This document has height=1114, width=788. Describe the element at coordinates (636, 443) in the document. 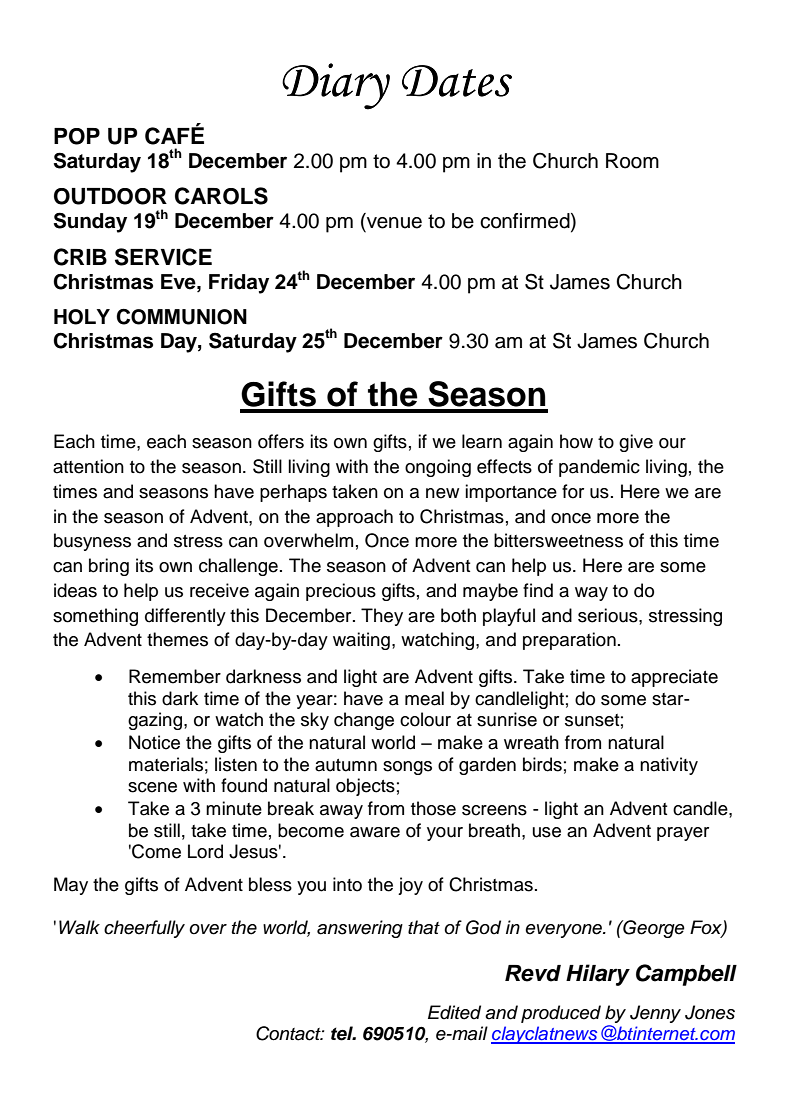

I see `give` at that location.
